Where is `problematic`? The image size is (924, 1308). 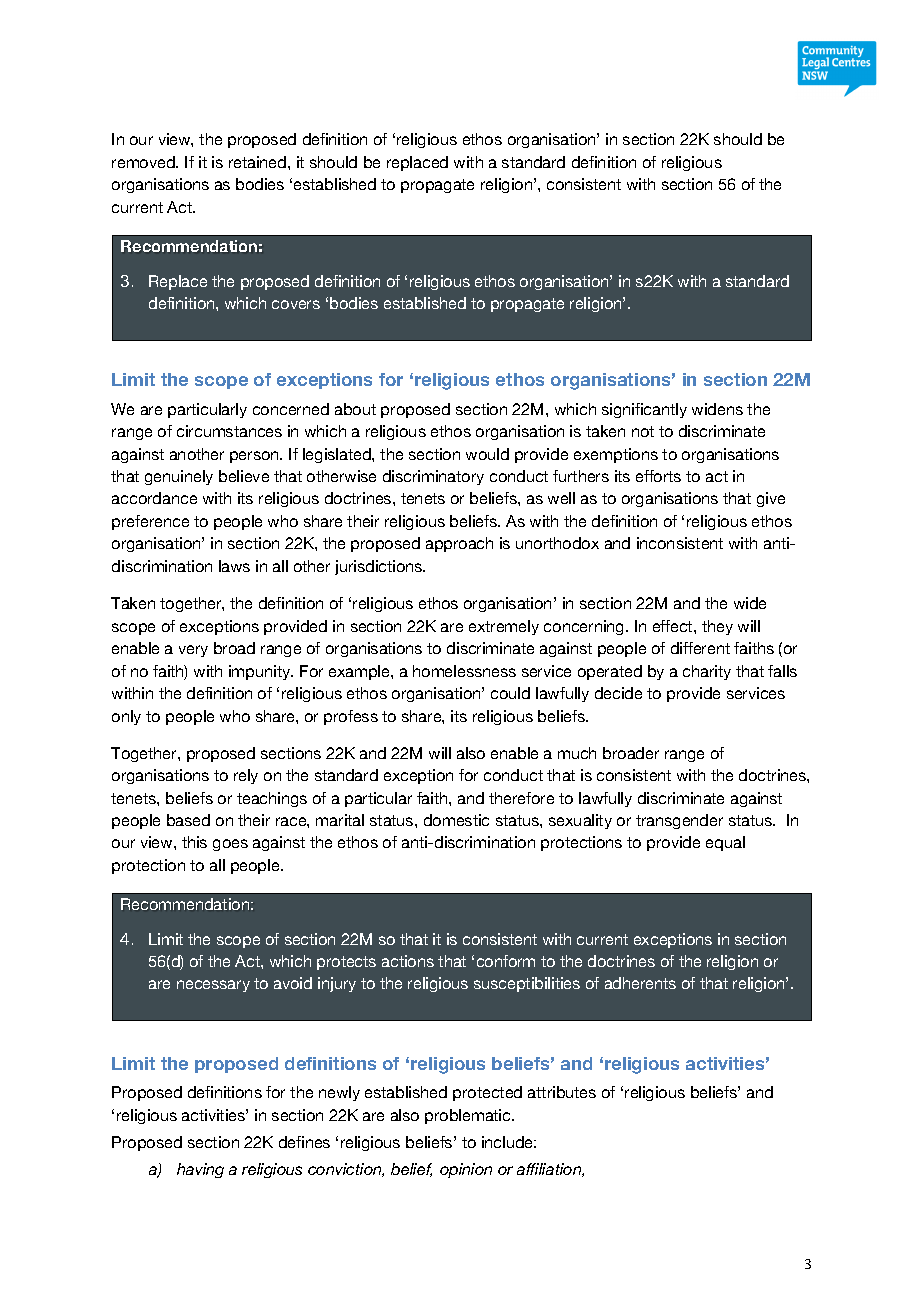 problematic is located at coordinates (469, 1116).
